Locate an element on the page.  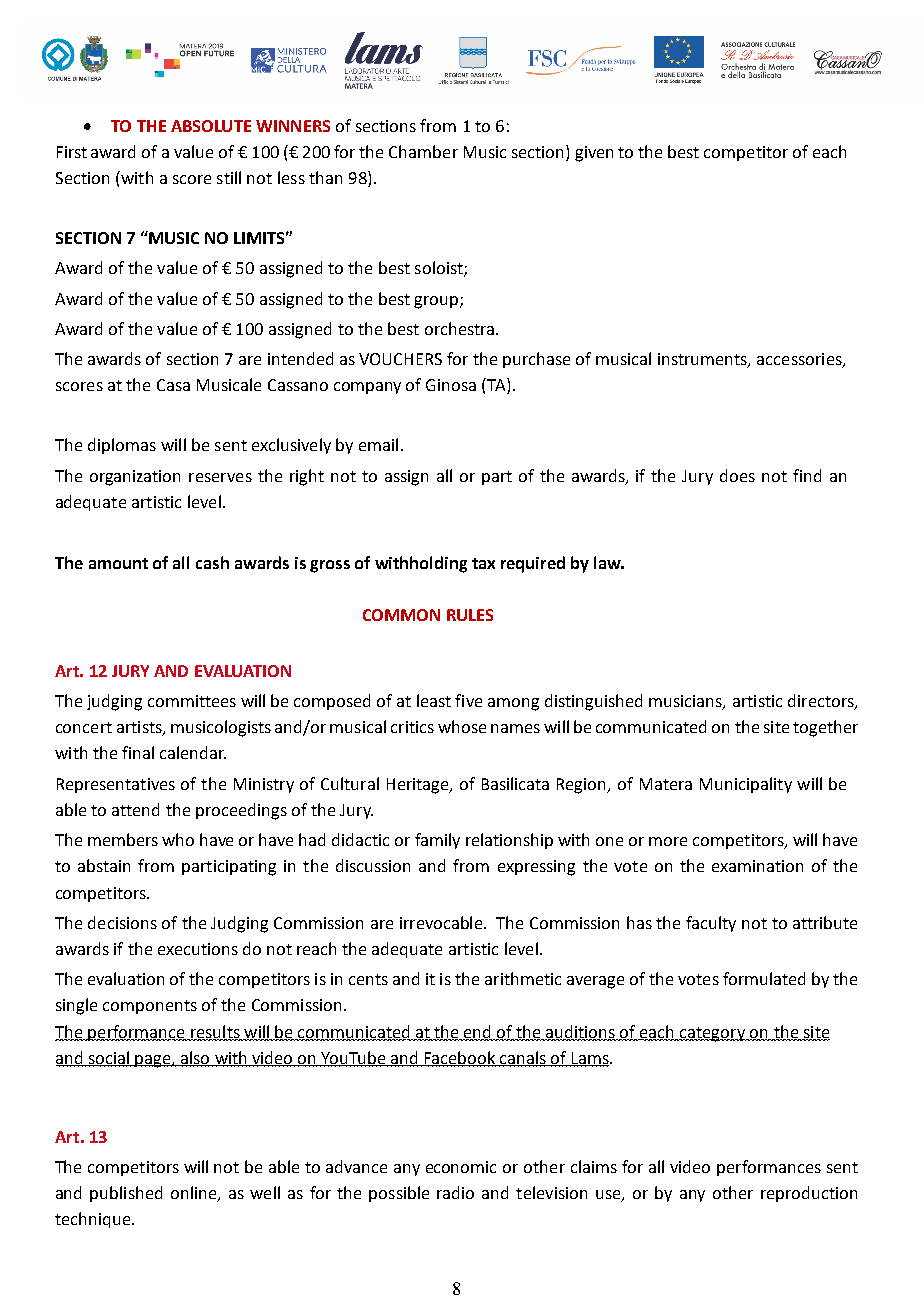
online is located at coordinates (195, 1194).
